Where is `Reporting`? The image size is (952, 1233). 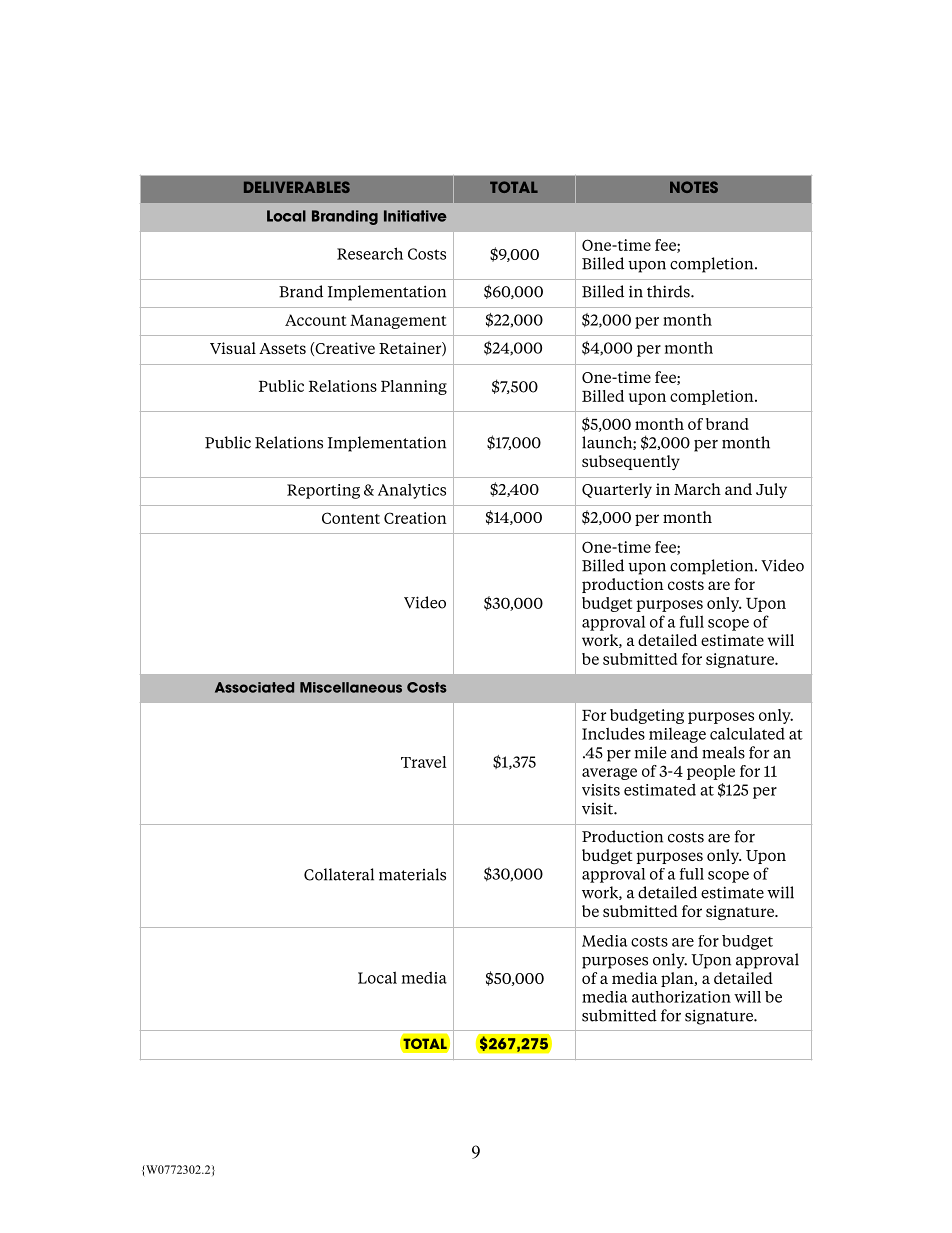 Reporting is located at coordinates (323, 491).
